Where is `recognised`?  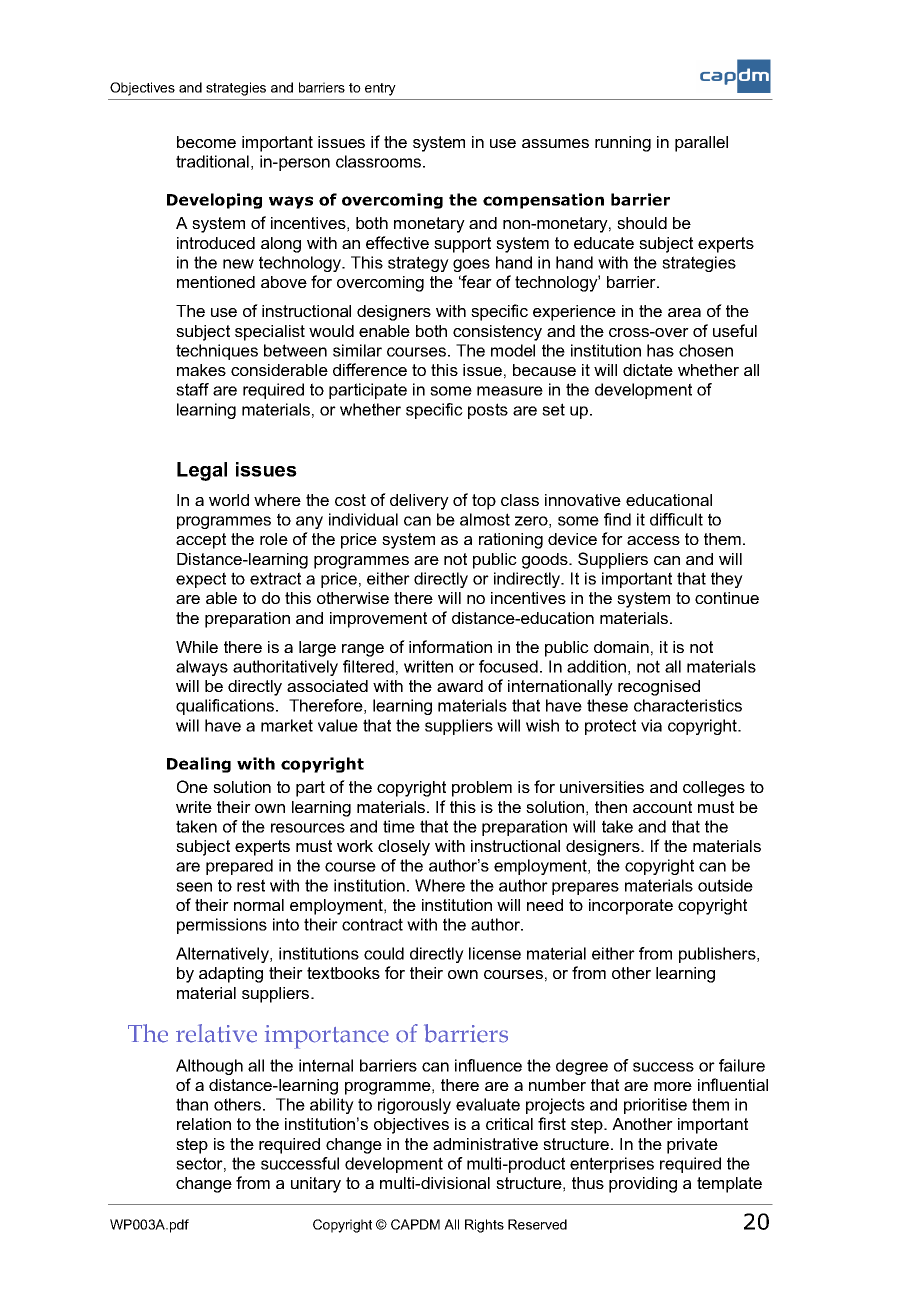
recognised is located at coordinates (659, 688).
